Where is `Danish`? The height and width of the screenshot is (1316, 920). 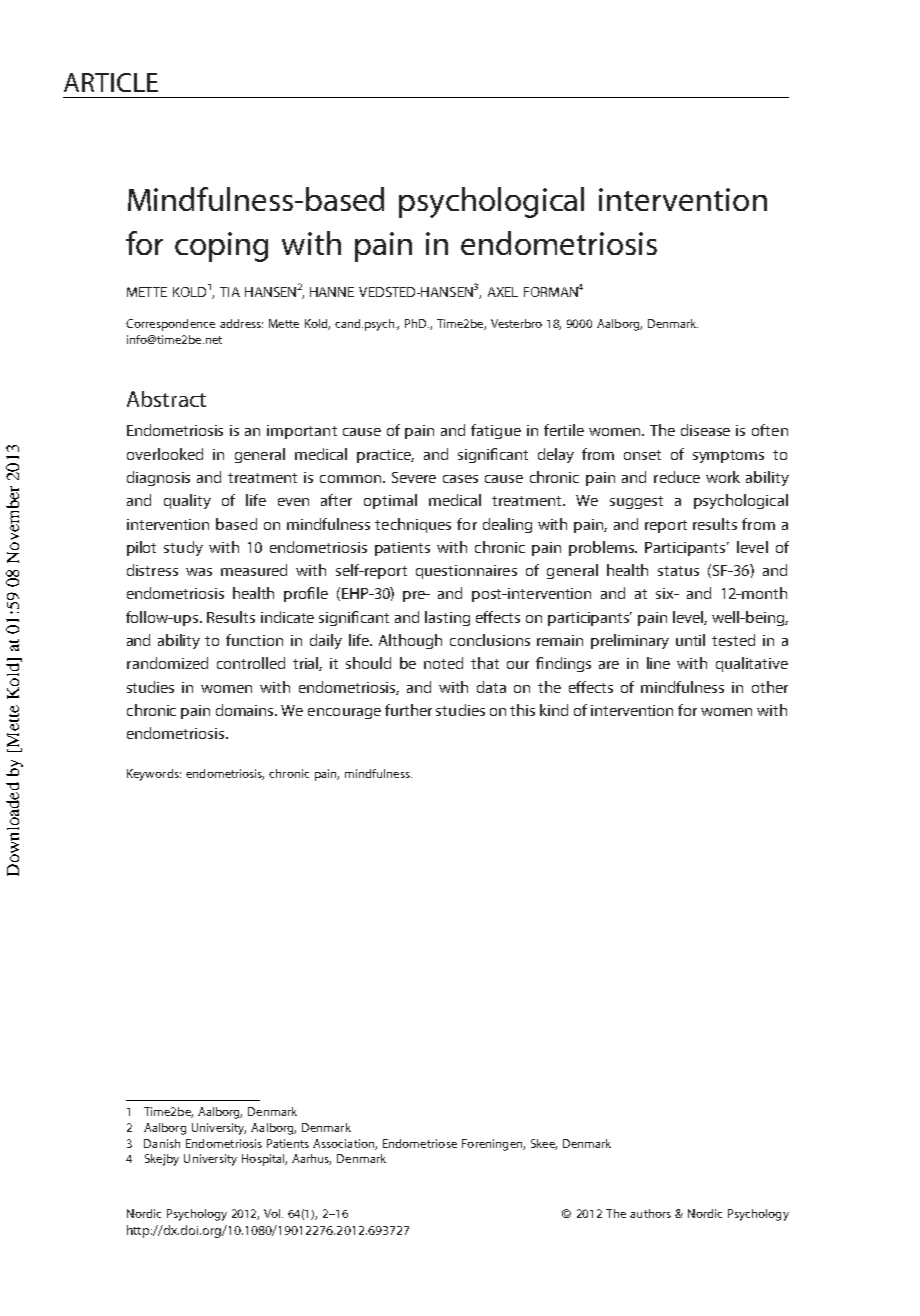
Danish is located at coordinates (162, 1143).
